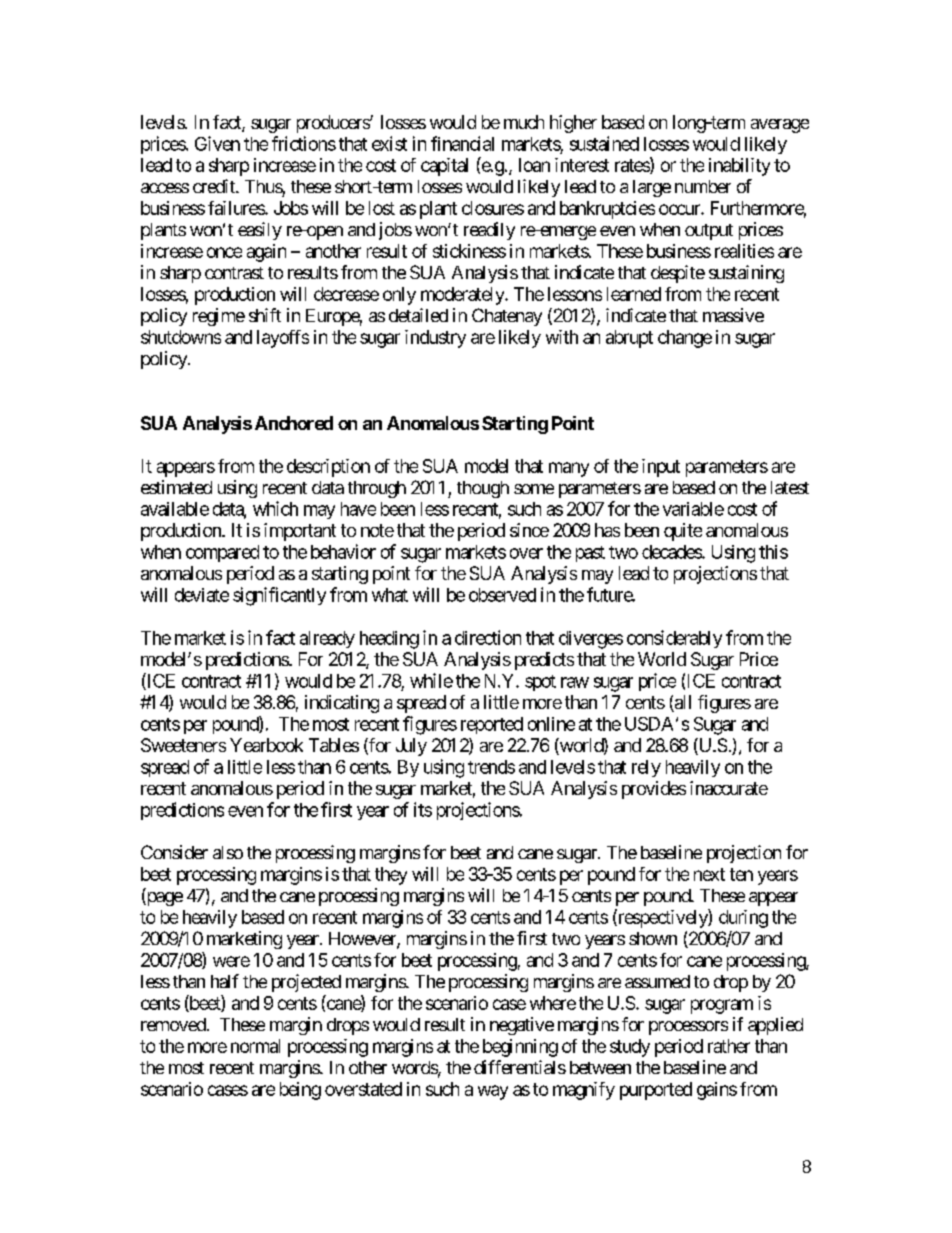  What do you see at coordinates (255, 1046) in the screenshot?
I see `normal` at bounding box center [255, 1046].
